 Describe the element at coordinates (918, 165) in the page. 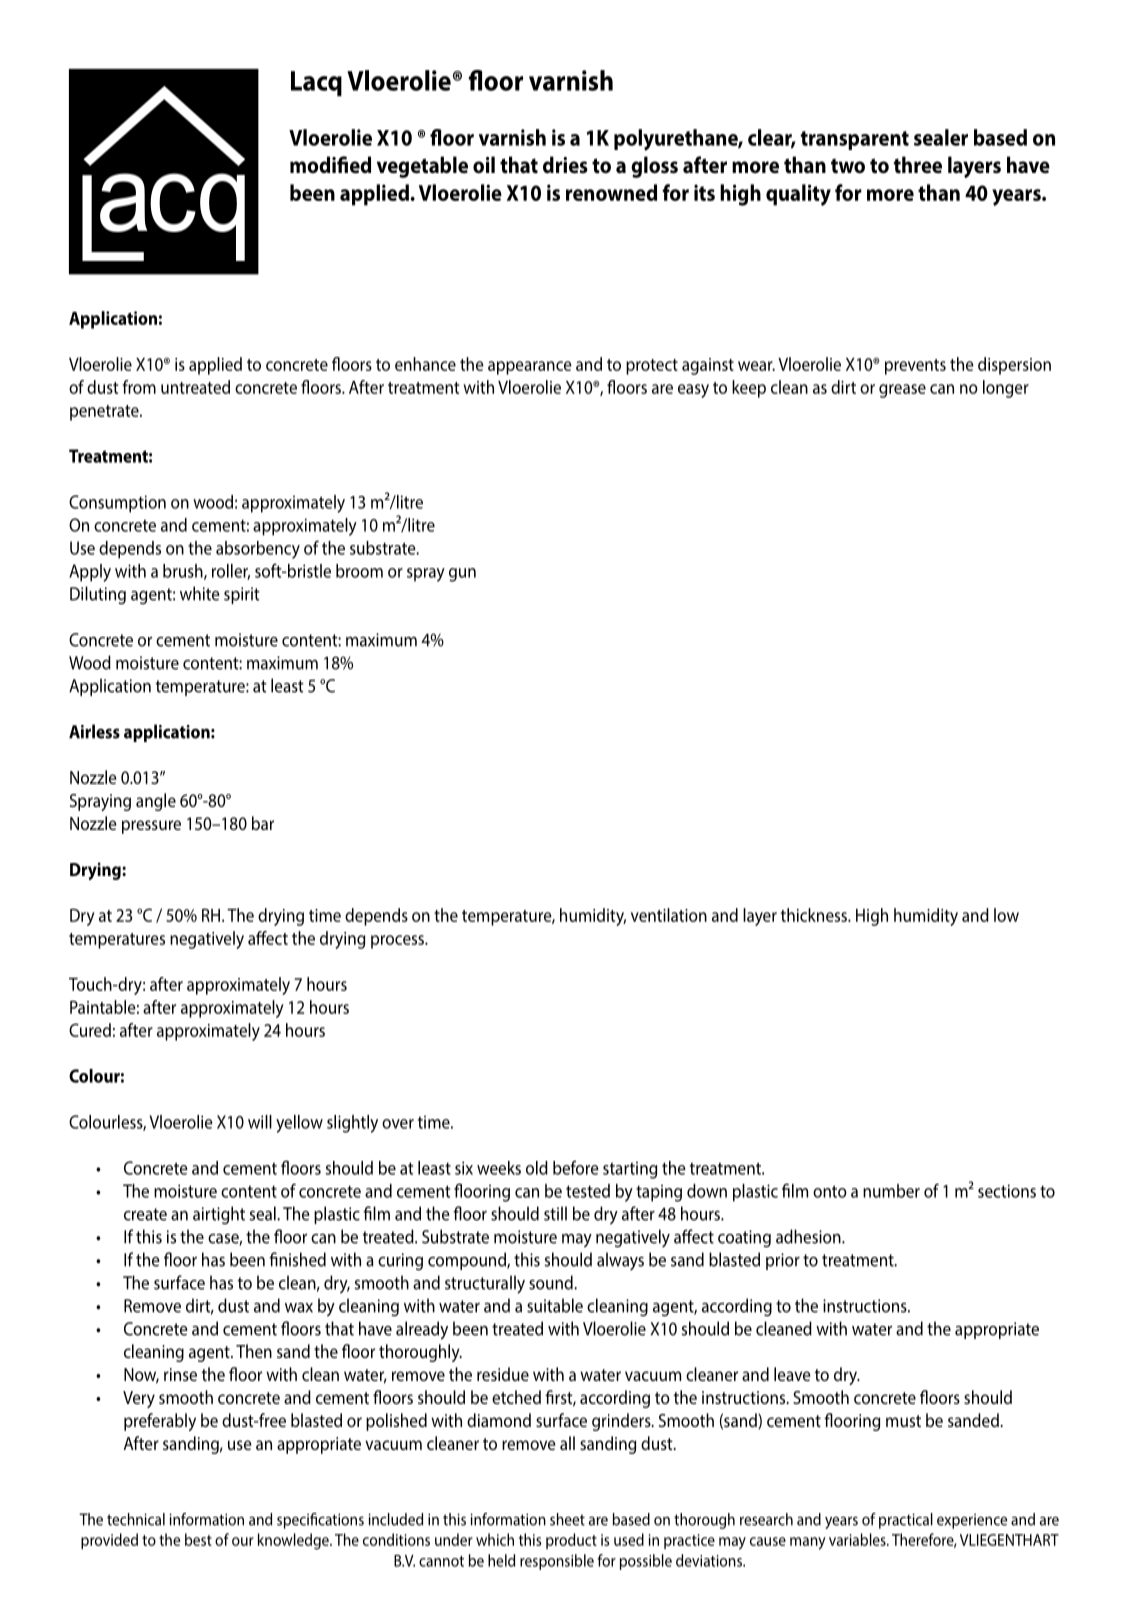

I see `three` at that location.
